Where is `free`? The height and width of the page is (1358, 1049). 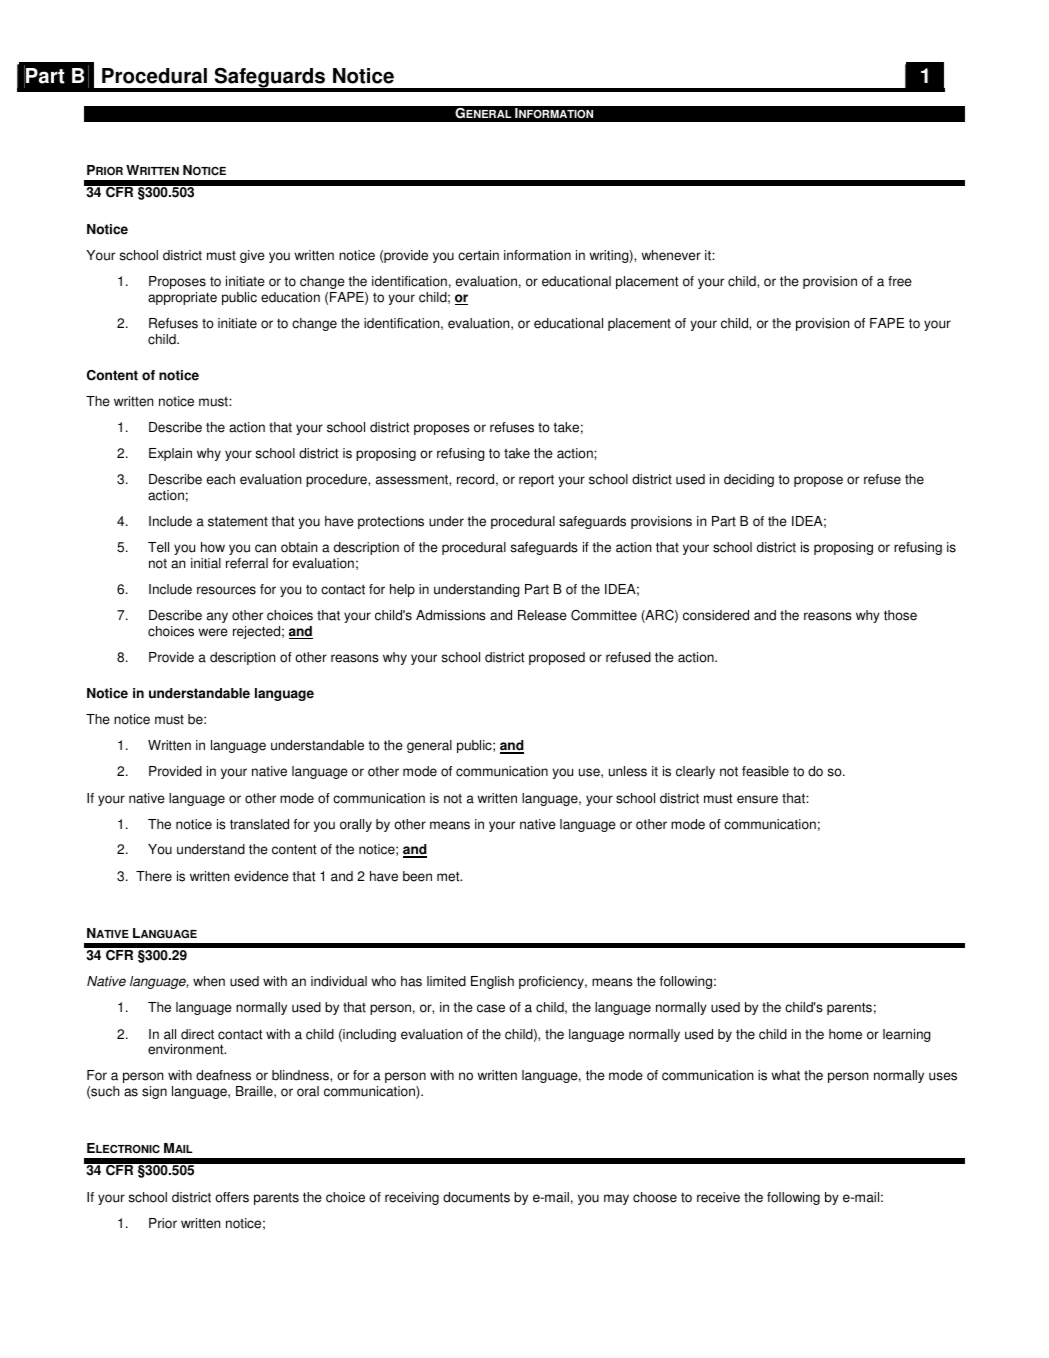 free is located at coordinates (900, 281).
